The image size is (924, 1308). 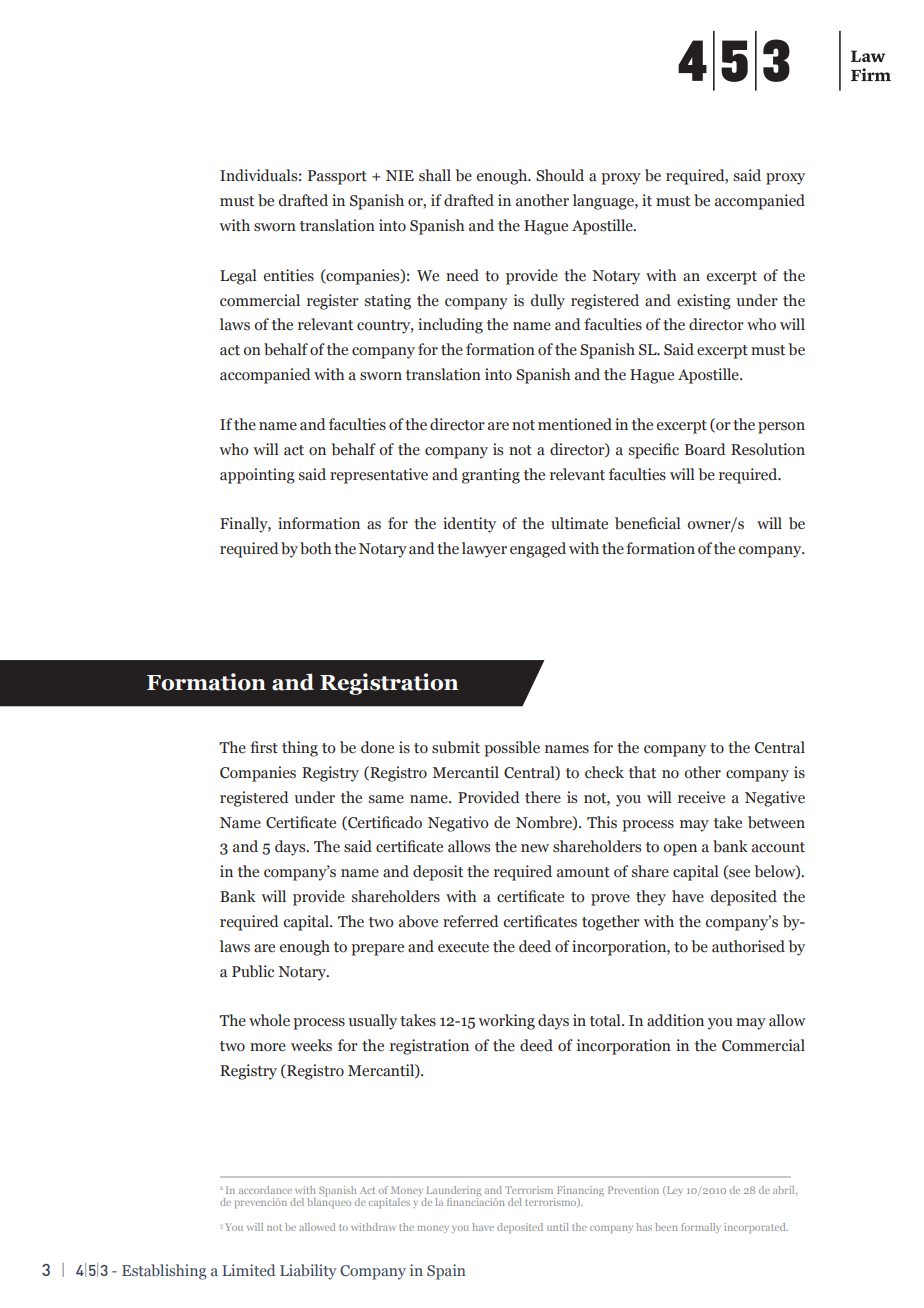 What do you see at coordinates (704, 302) in the screenshot?
I see `existing` at bounding box center [704, 302].
